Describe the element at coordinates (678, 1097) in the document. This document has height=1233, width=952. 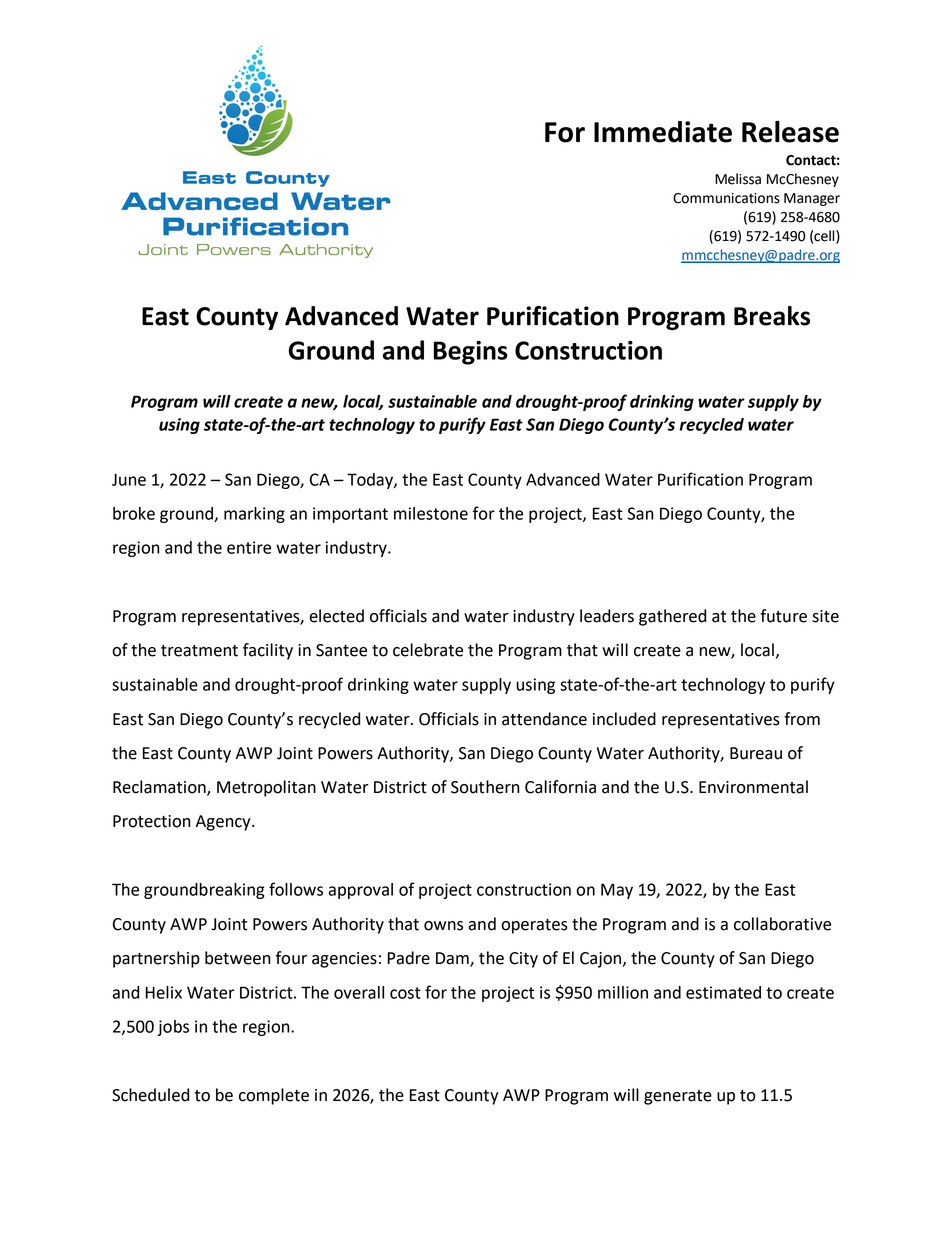
I see `generate` at that location.
